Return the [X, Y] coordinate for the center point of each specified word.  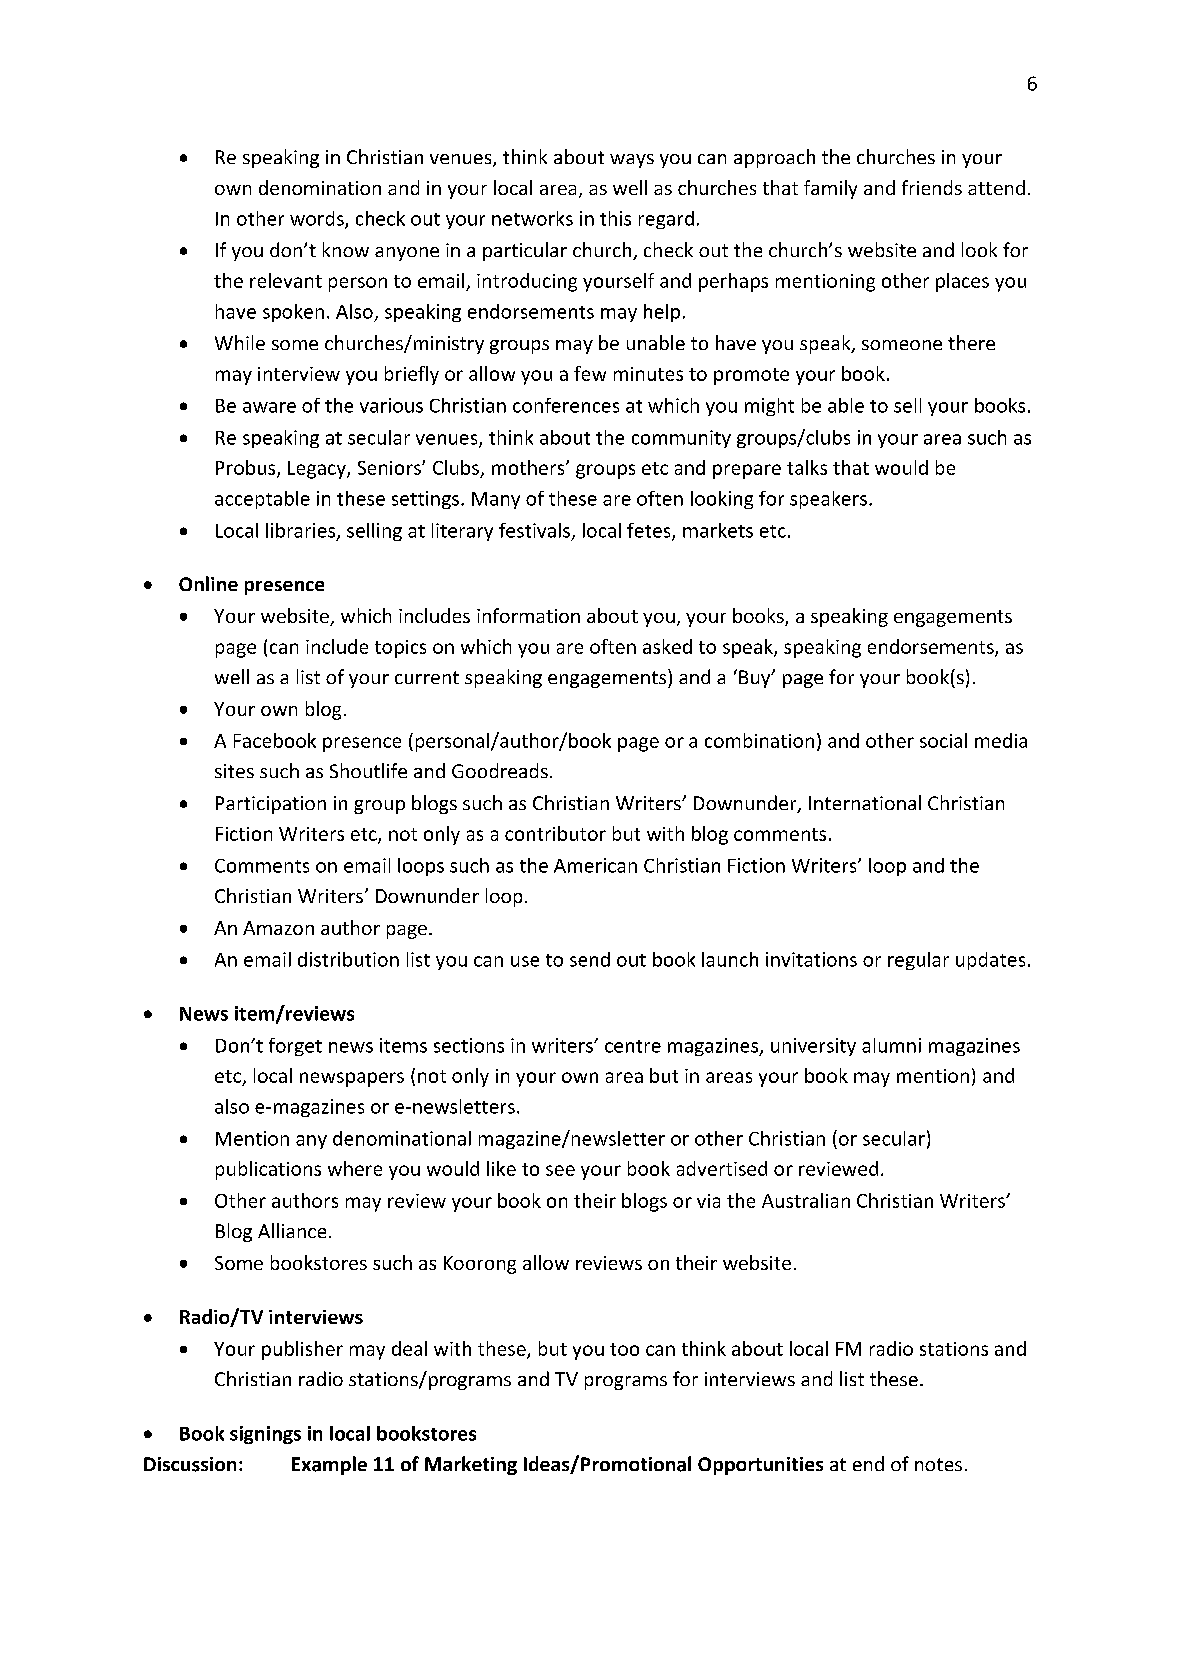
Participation [271, 805]
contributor [555, 833]
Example [329, 1465]
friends [932, 187]
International [865, 802]
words [318, 219]
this [615, 218]
